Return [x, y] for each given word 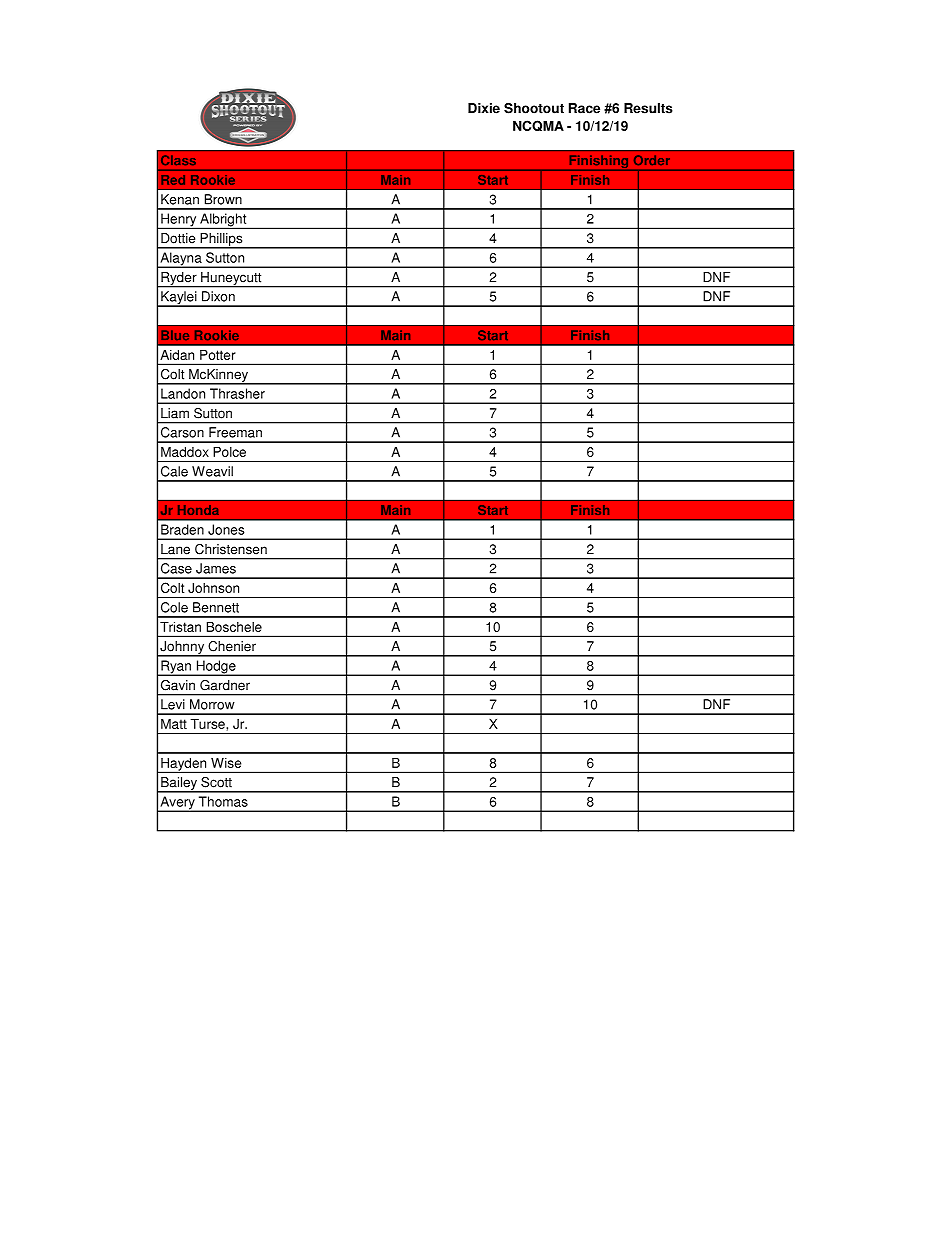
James [216, 568]
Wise [226, 763]
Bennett [216, 607]
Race [584, 108]
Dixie [484, 108]
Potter [217, 355]
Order [652, 160]
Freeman [235, 432]
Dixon [218, 296]
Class [178, 160]
